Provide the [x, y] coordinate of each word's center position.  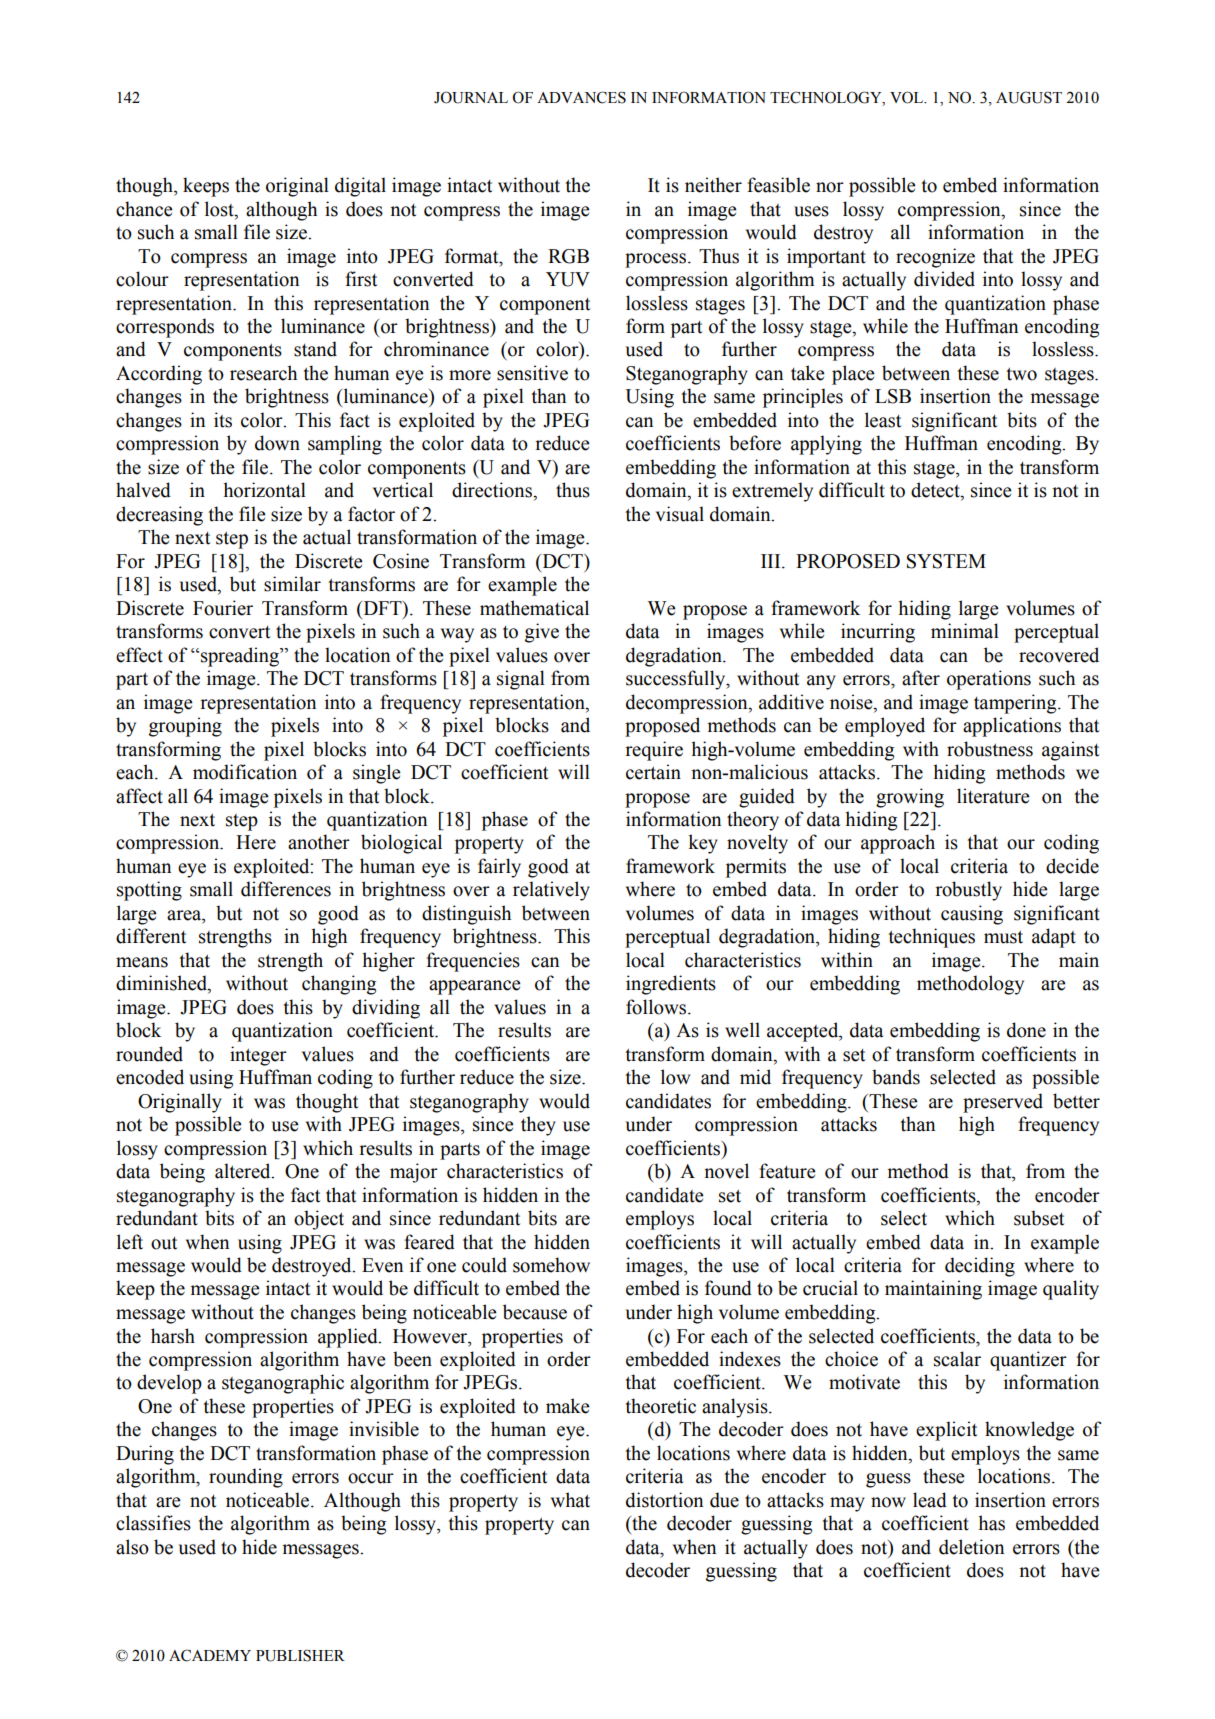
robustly [968, 891]
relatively [551, 891]
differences [286, 889]
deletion [971, 1547]
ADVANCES [581, 97]
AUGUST [1029, 97]
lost [220, 209]
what [570, 1500]
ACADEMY [210, 1655]
